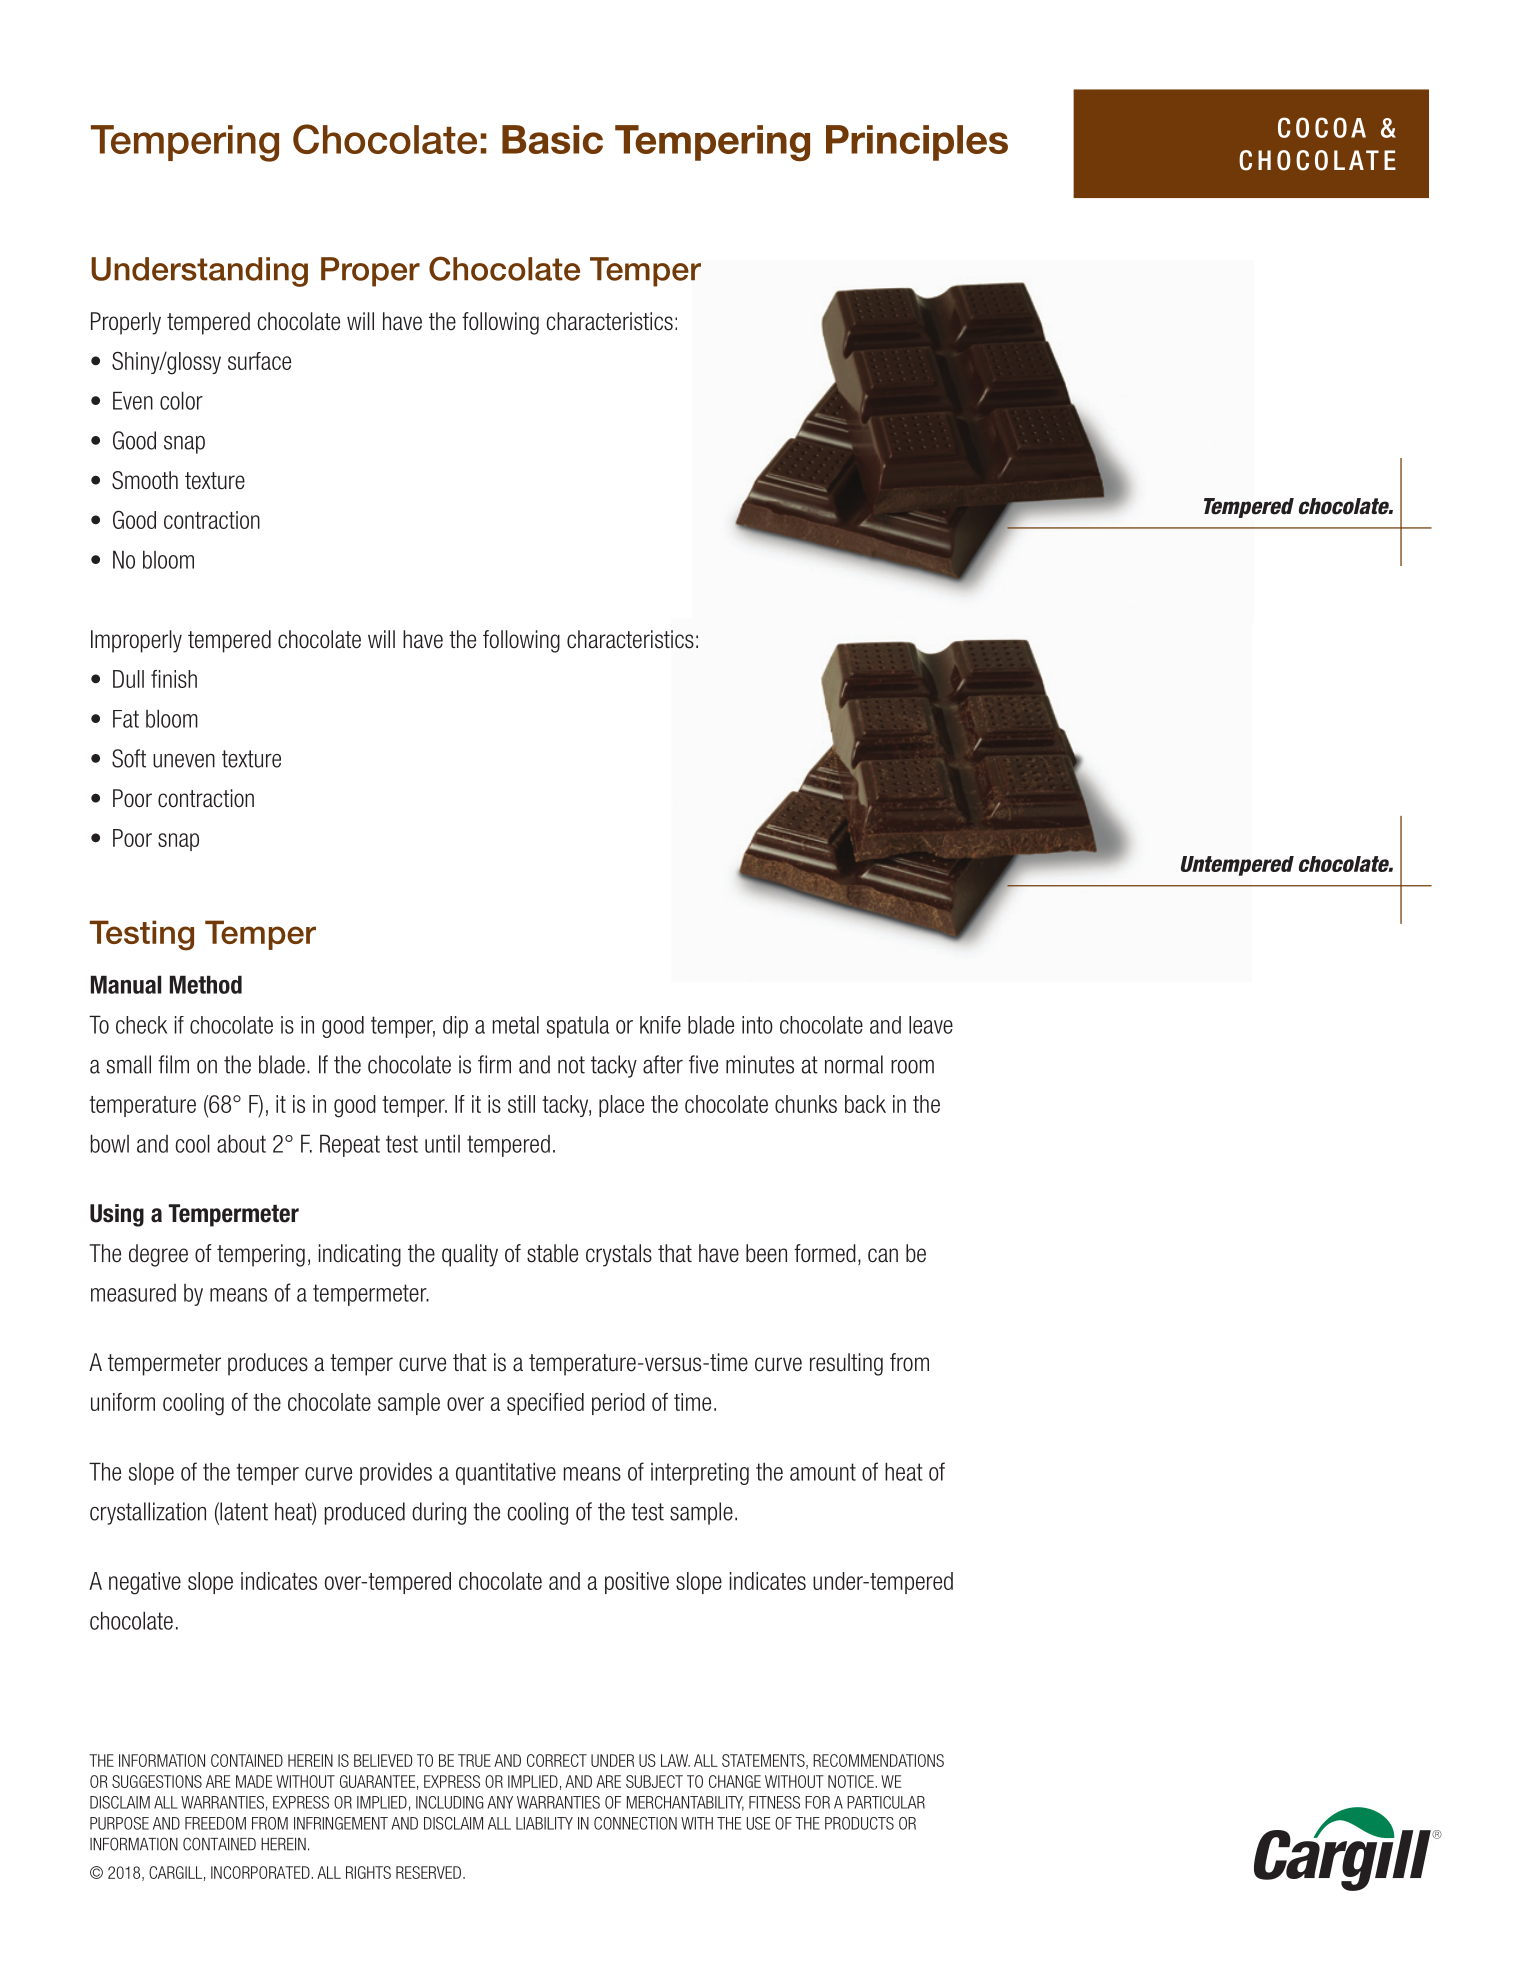 The height and width of the screenshot is (1968, 1521). I want to click on finish, so click(174, 679).
